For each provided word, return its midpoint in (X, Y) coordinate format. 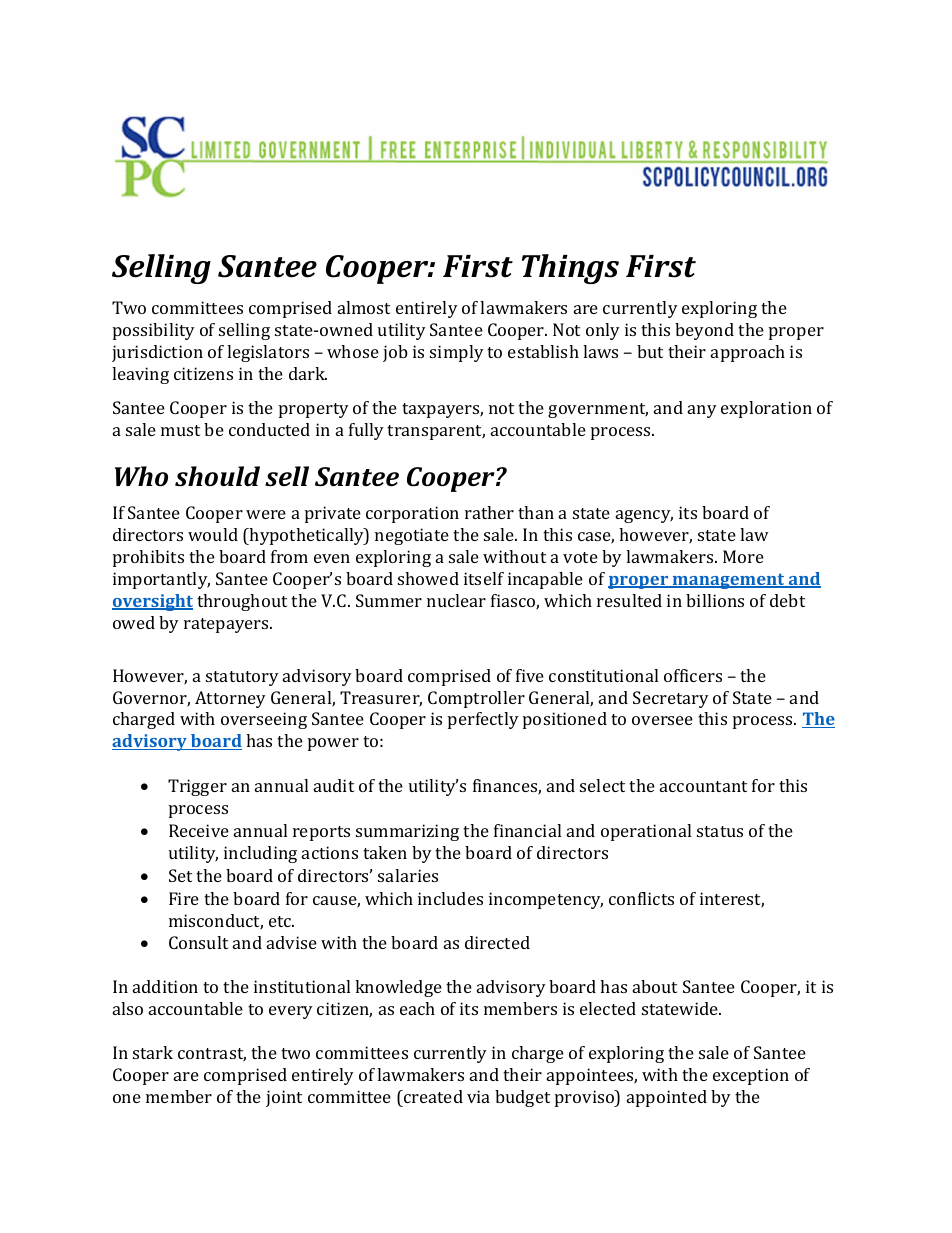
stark (153, 1052)
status (720, 831)
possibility (154, 331)
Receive (199, 830)
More (743, 556)
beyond (704, 331)
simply (457, 353)
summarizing (407, 832)
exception (751, 1076)
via (478, 1096)
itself (484, 578)
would (213, 534)
